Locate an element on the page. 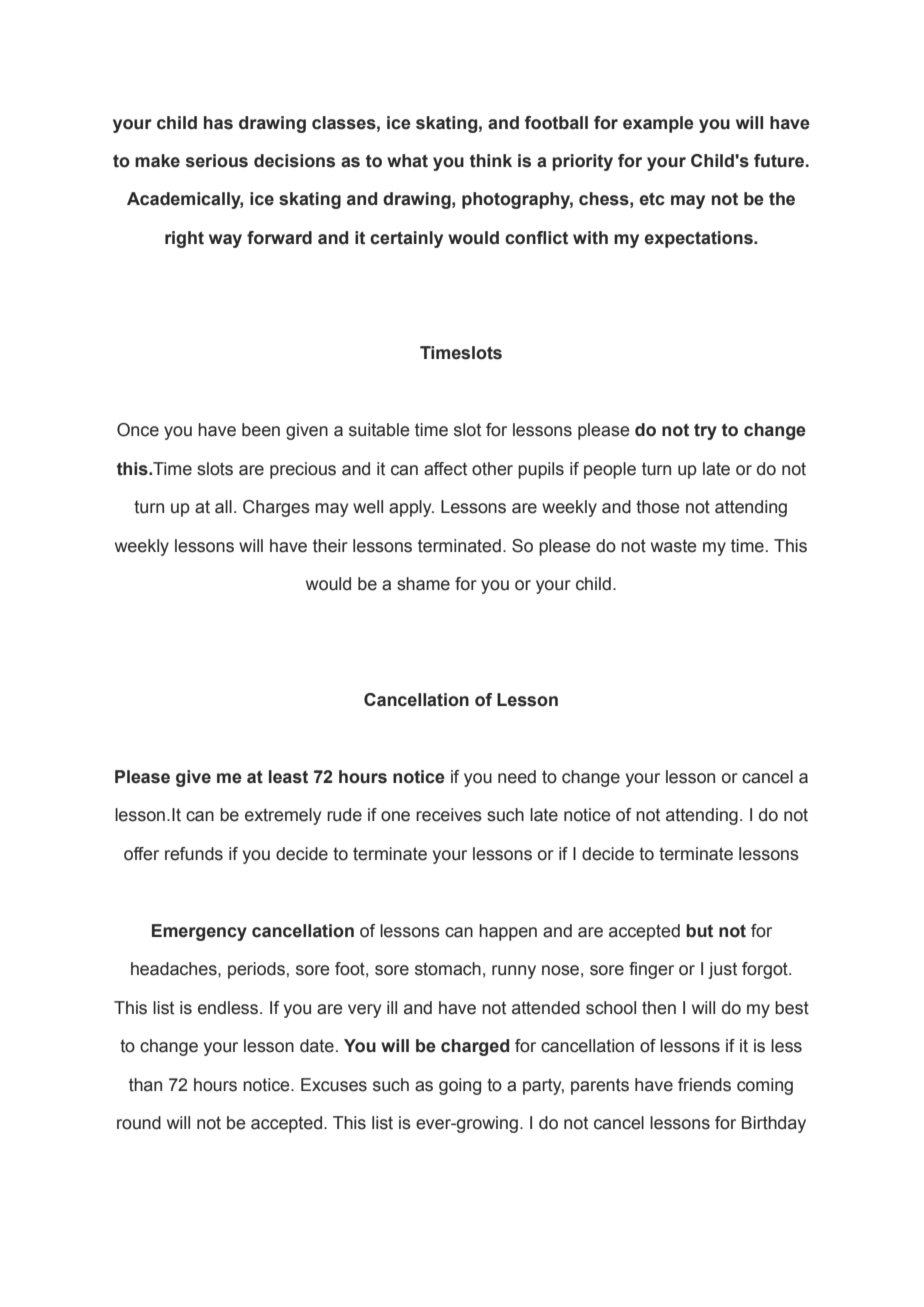  than is located at coordinates (145, 1085).
